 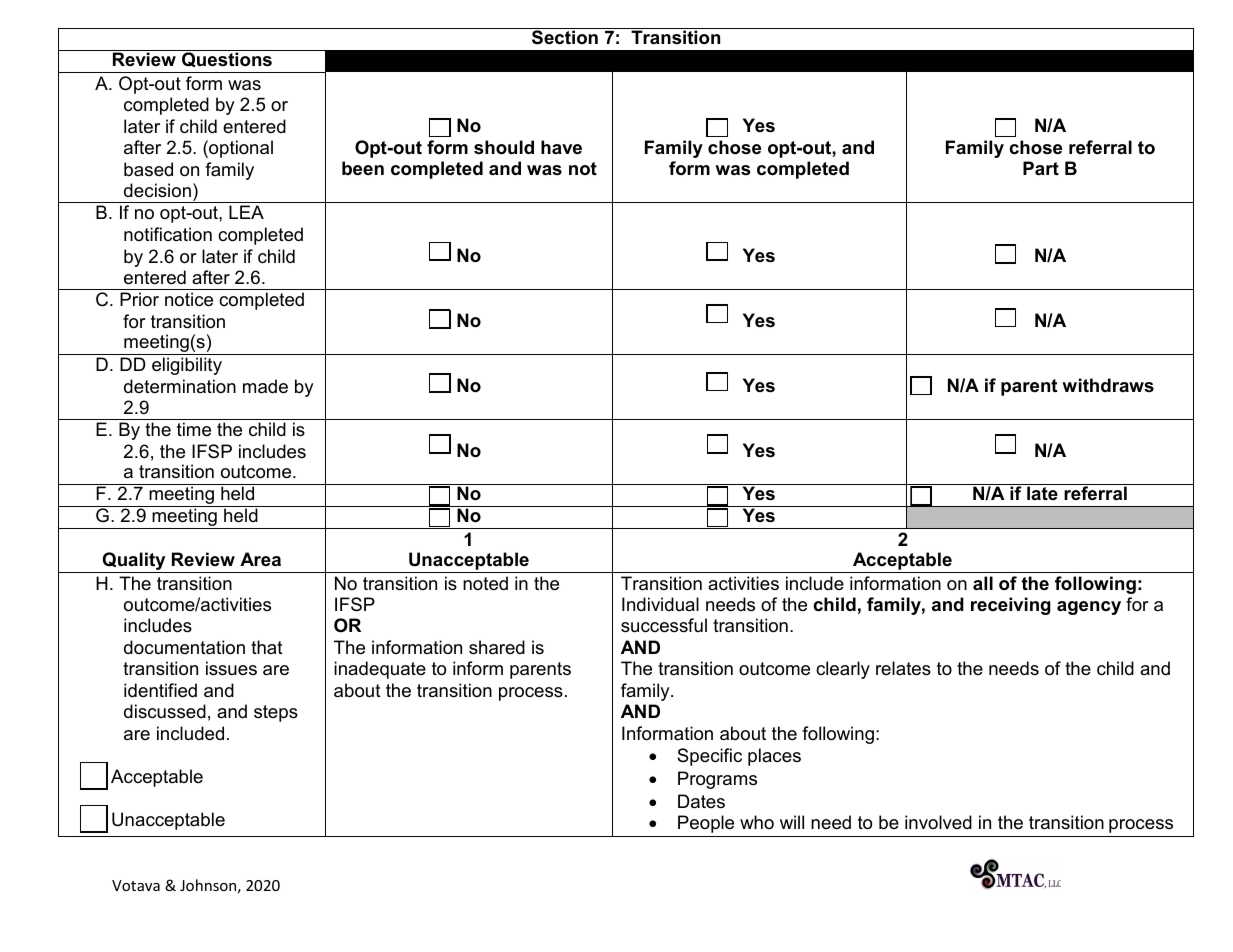 I want to click on have, so click(x=561, y=147).
